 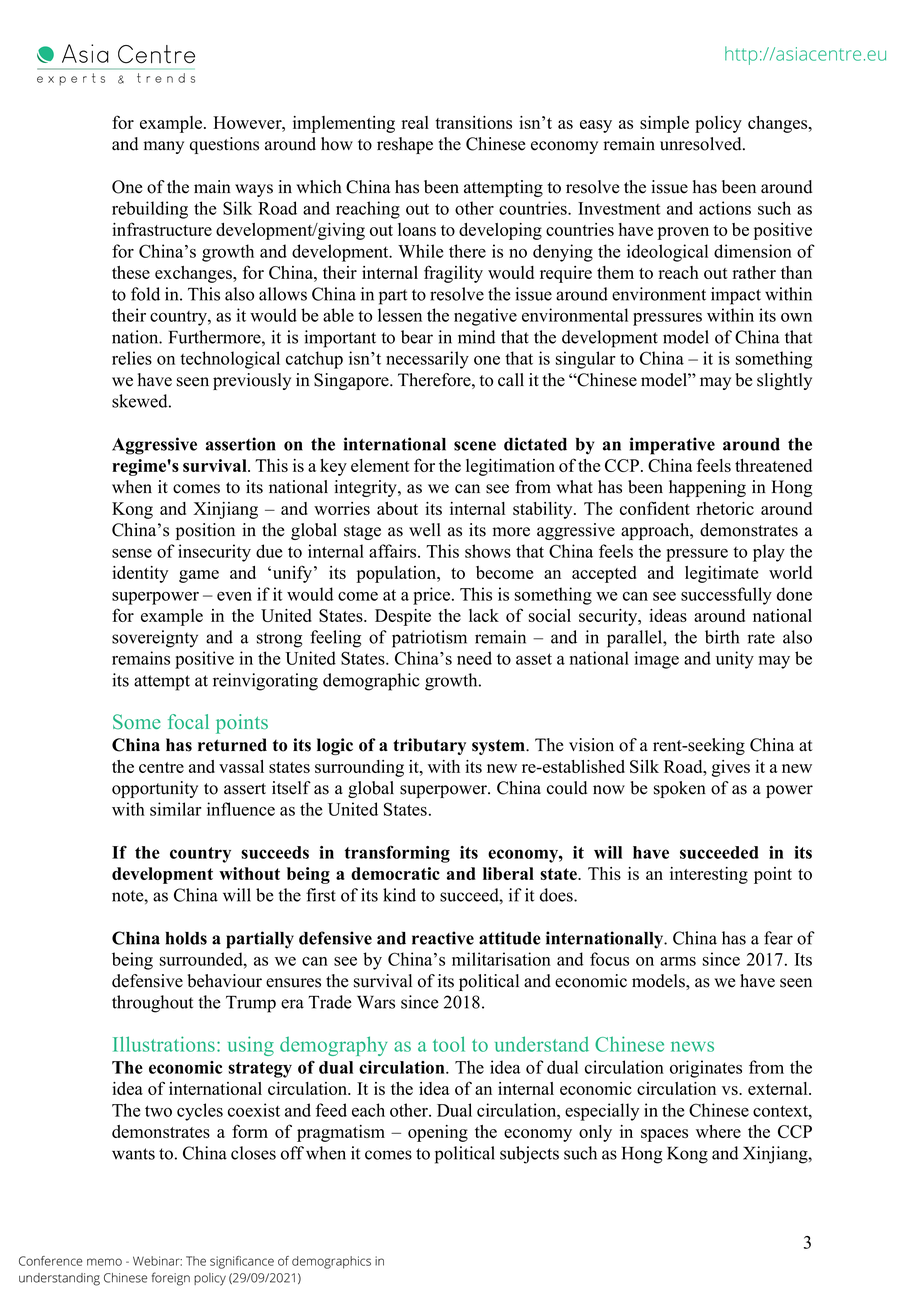 I want to click on call, so click(x=511, y=380).
